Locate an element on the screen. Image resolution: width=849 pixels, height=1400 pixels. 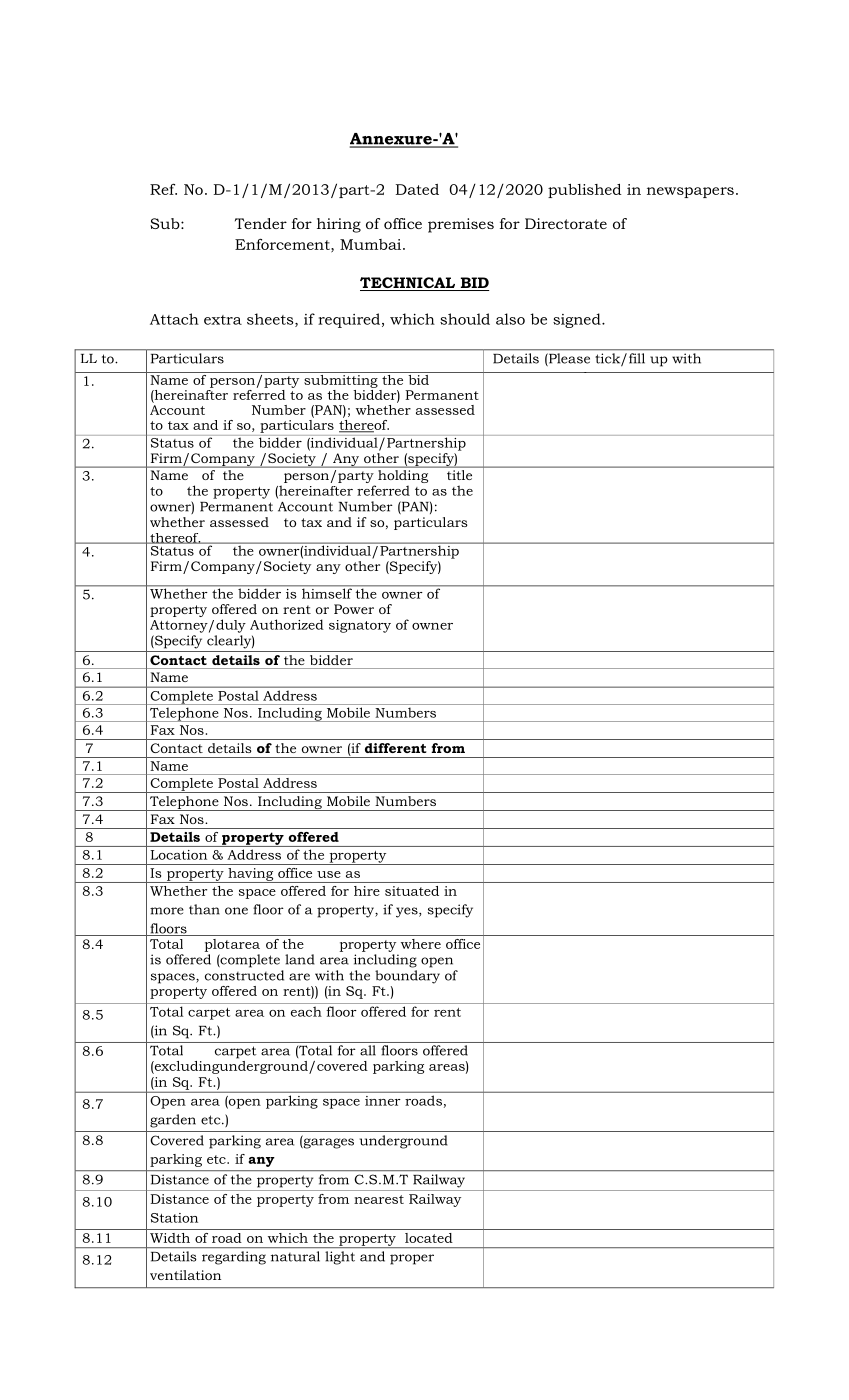
premises is located at coordinates (461, 225).
